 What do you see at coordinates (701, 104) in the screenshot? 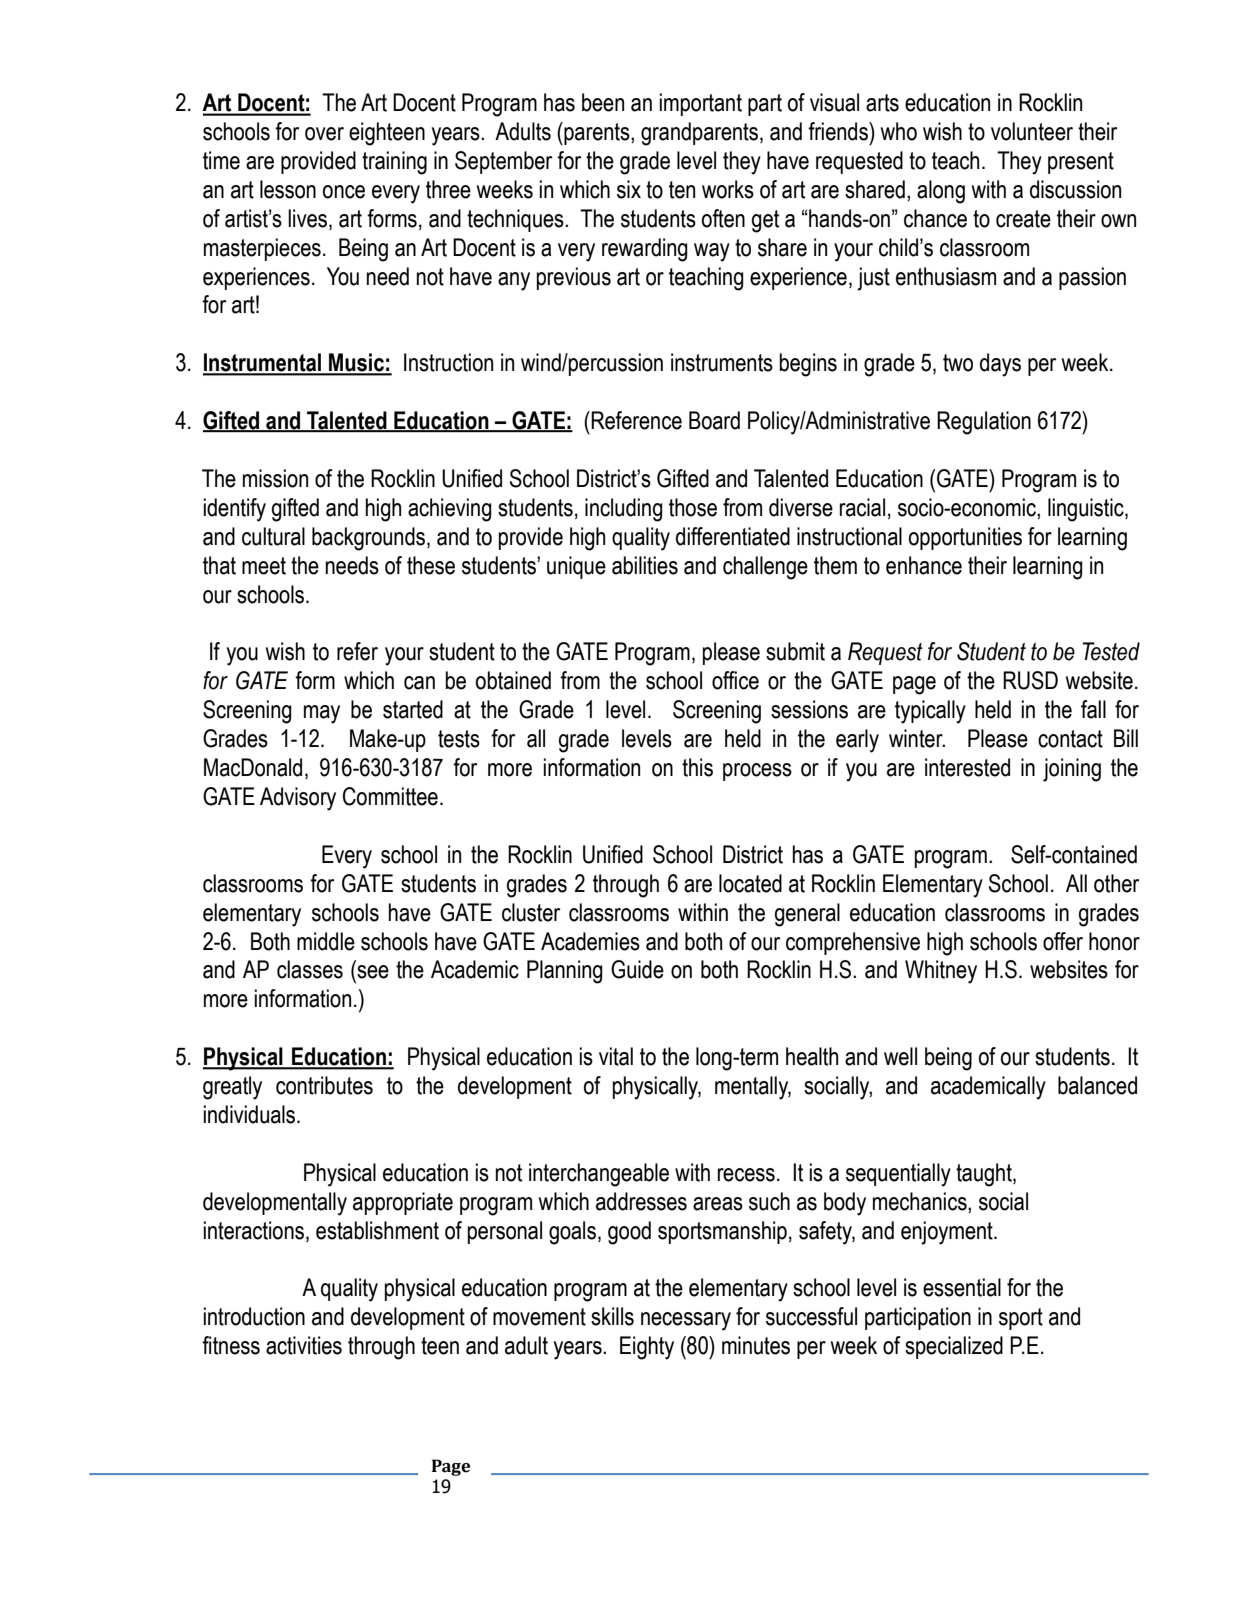
I see `important` at bounding box center [701, 104].
